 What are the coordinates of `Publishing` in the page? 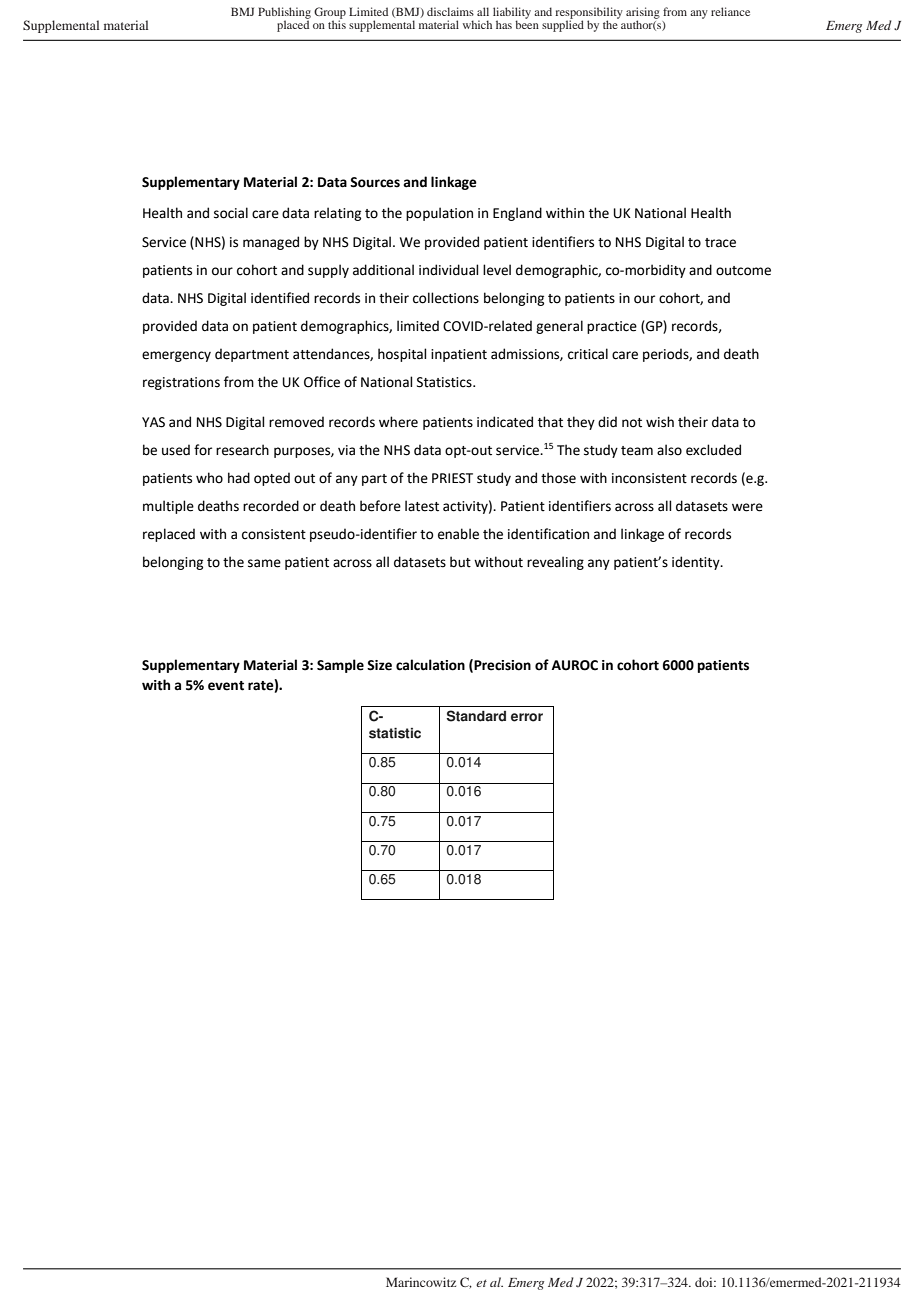 It's located at (284, 14).
